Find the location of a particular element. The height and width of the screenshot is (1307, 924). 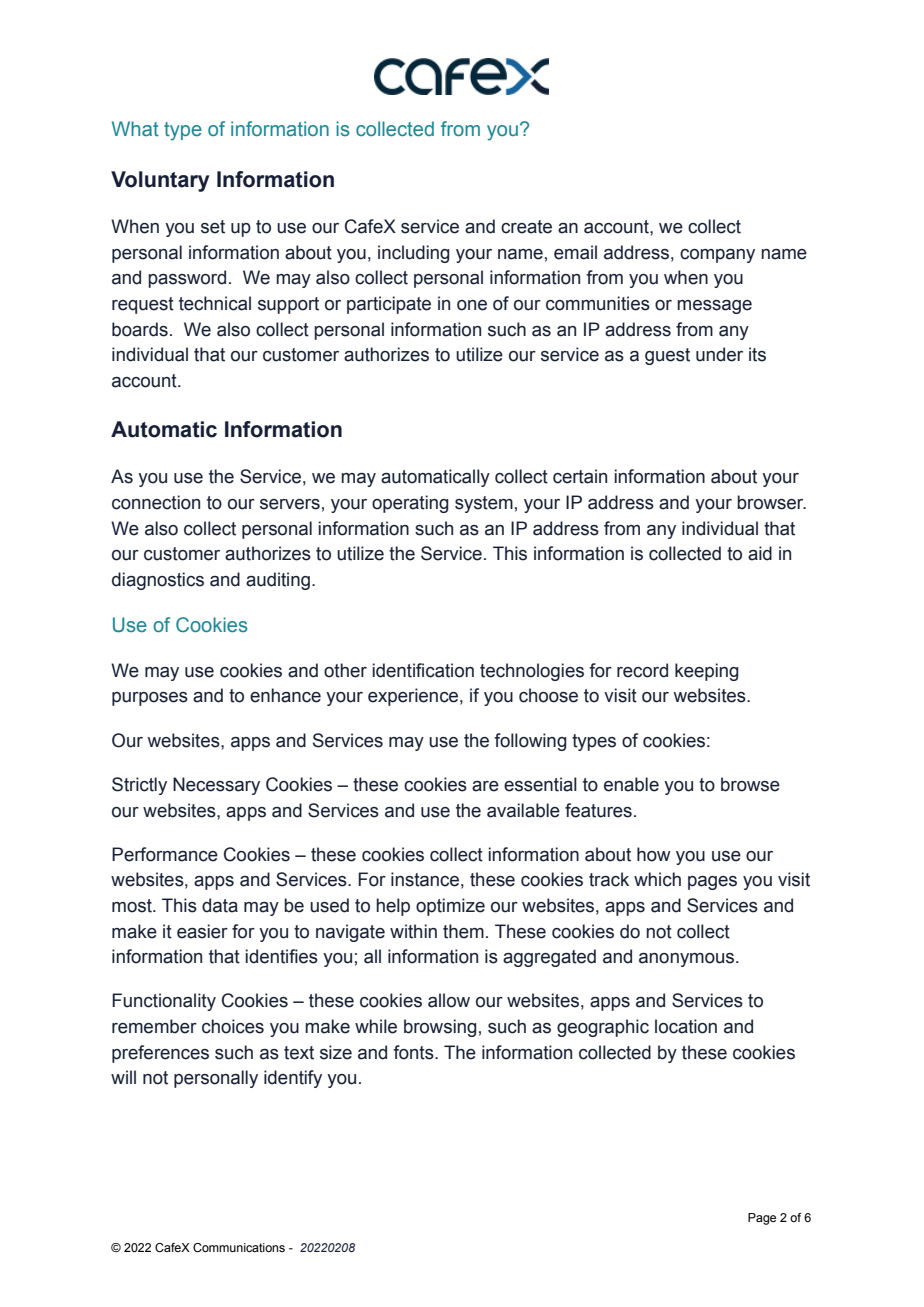

identification is located at coordinates (423, 670).
